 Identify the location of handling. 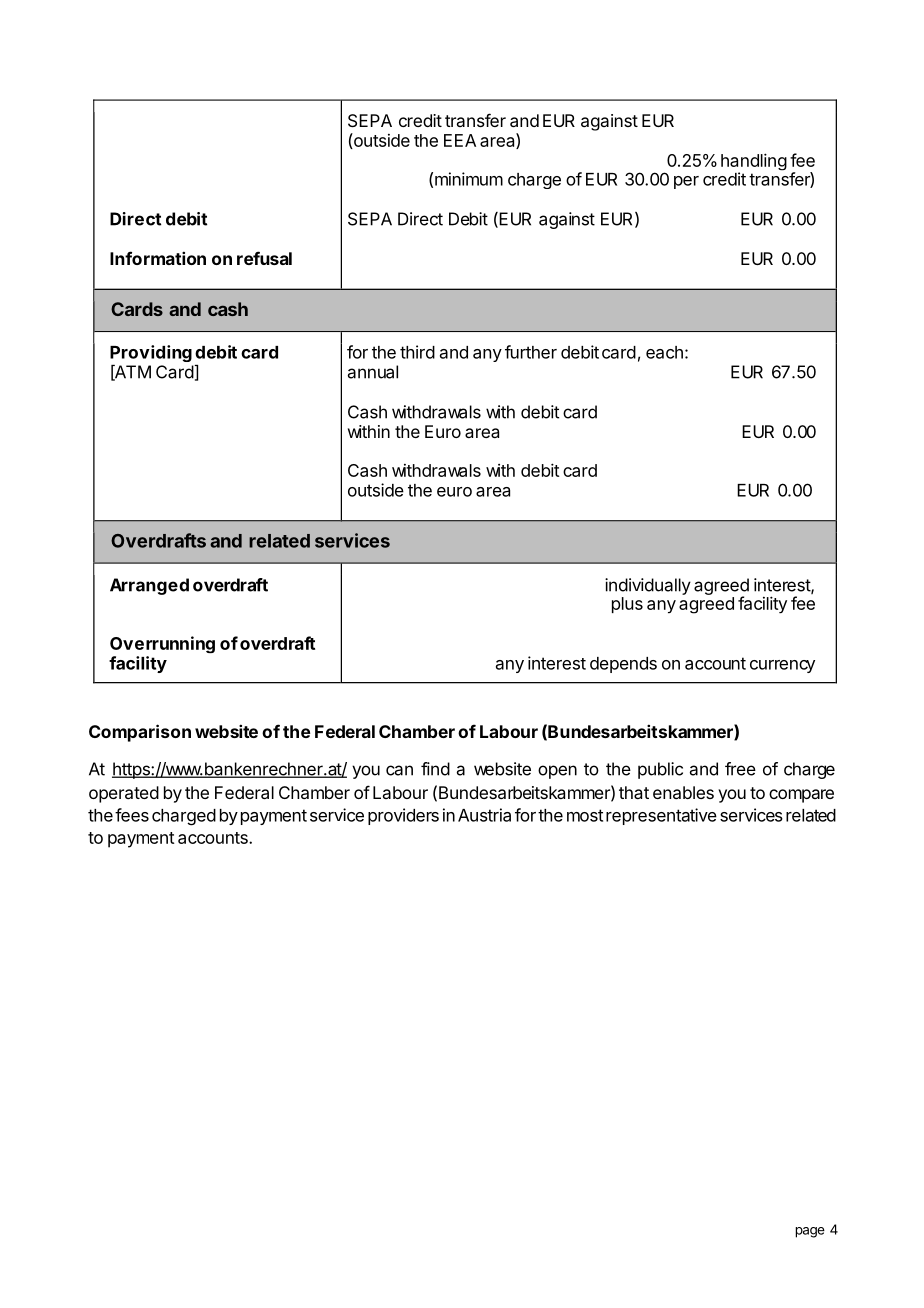
(754, 163).
